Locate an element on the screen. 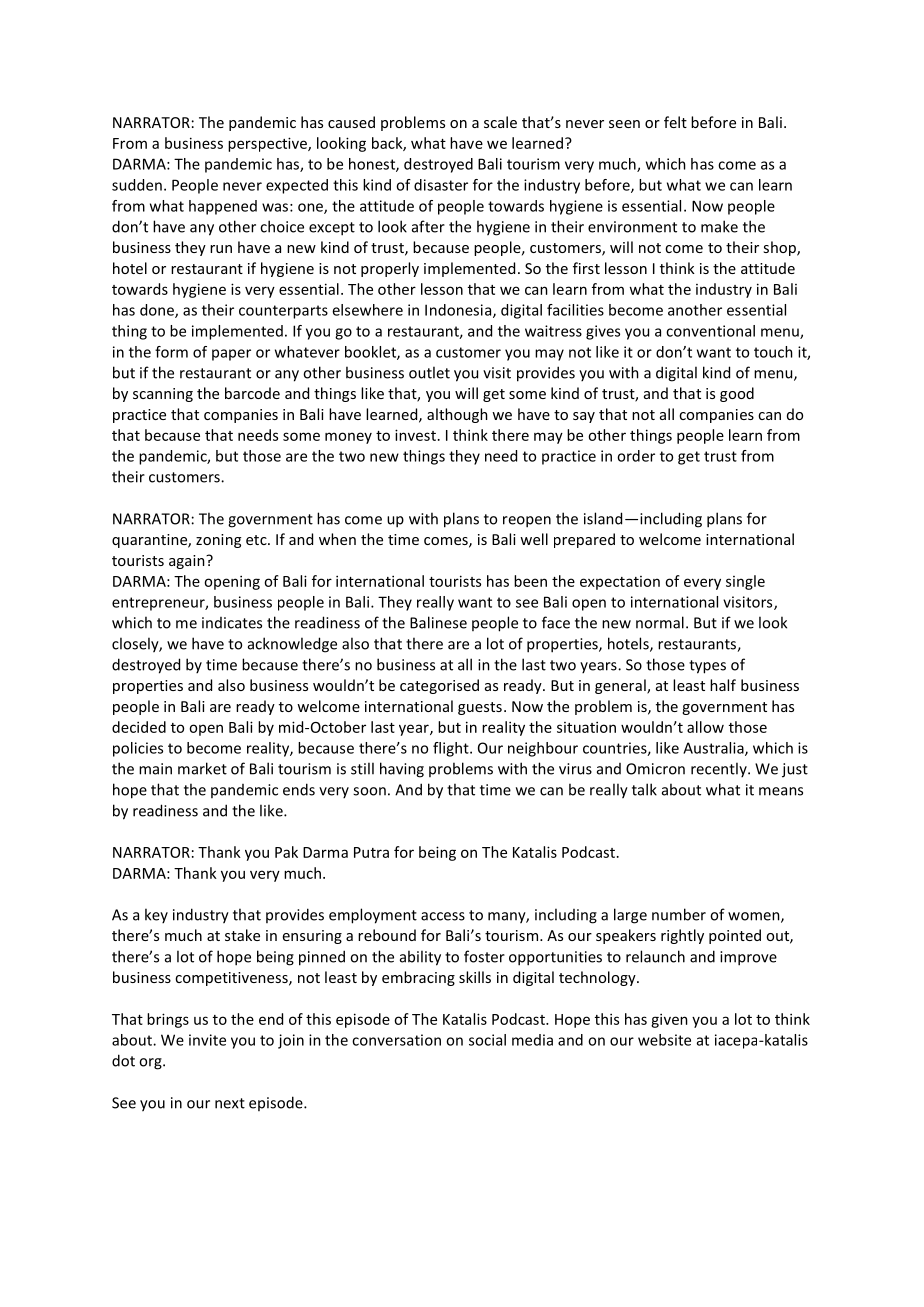  single is located at coordinates (745, 582).
